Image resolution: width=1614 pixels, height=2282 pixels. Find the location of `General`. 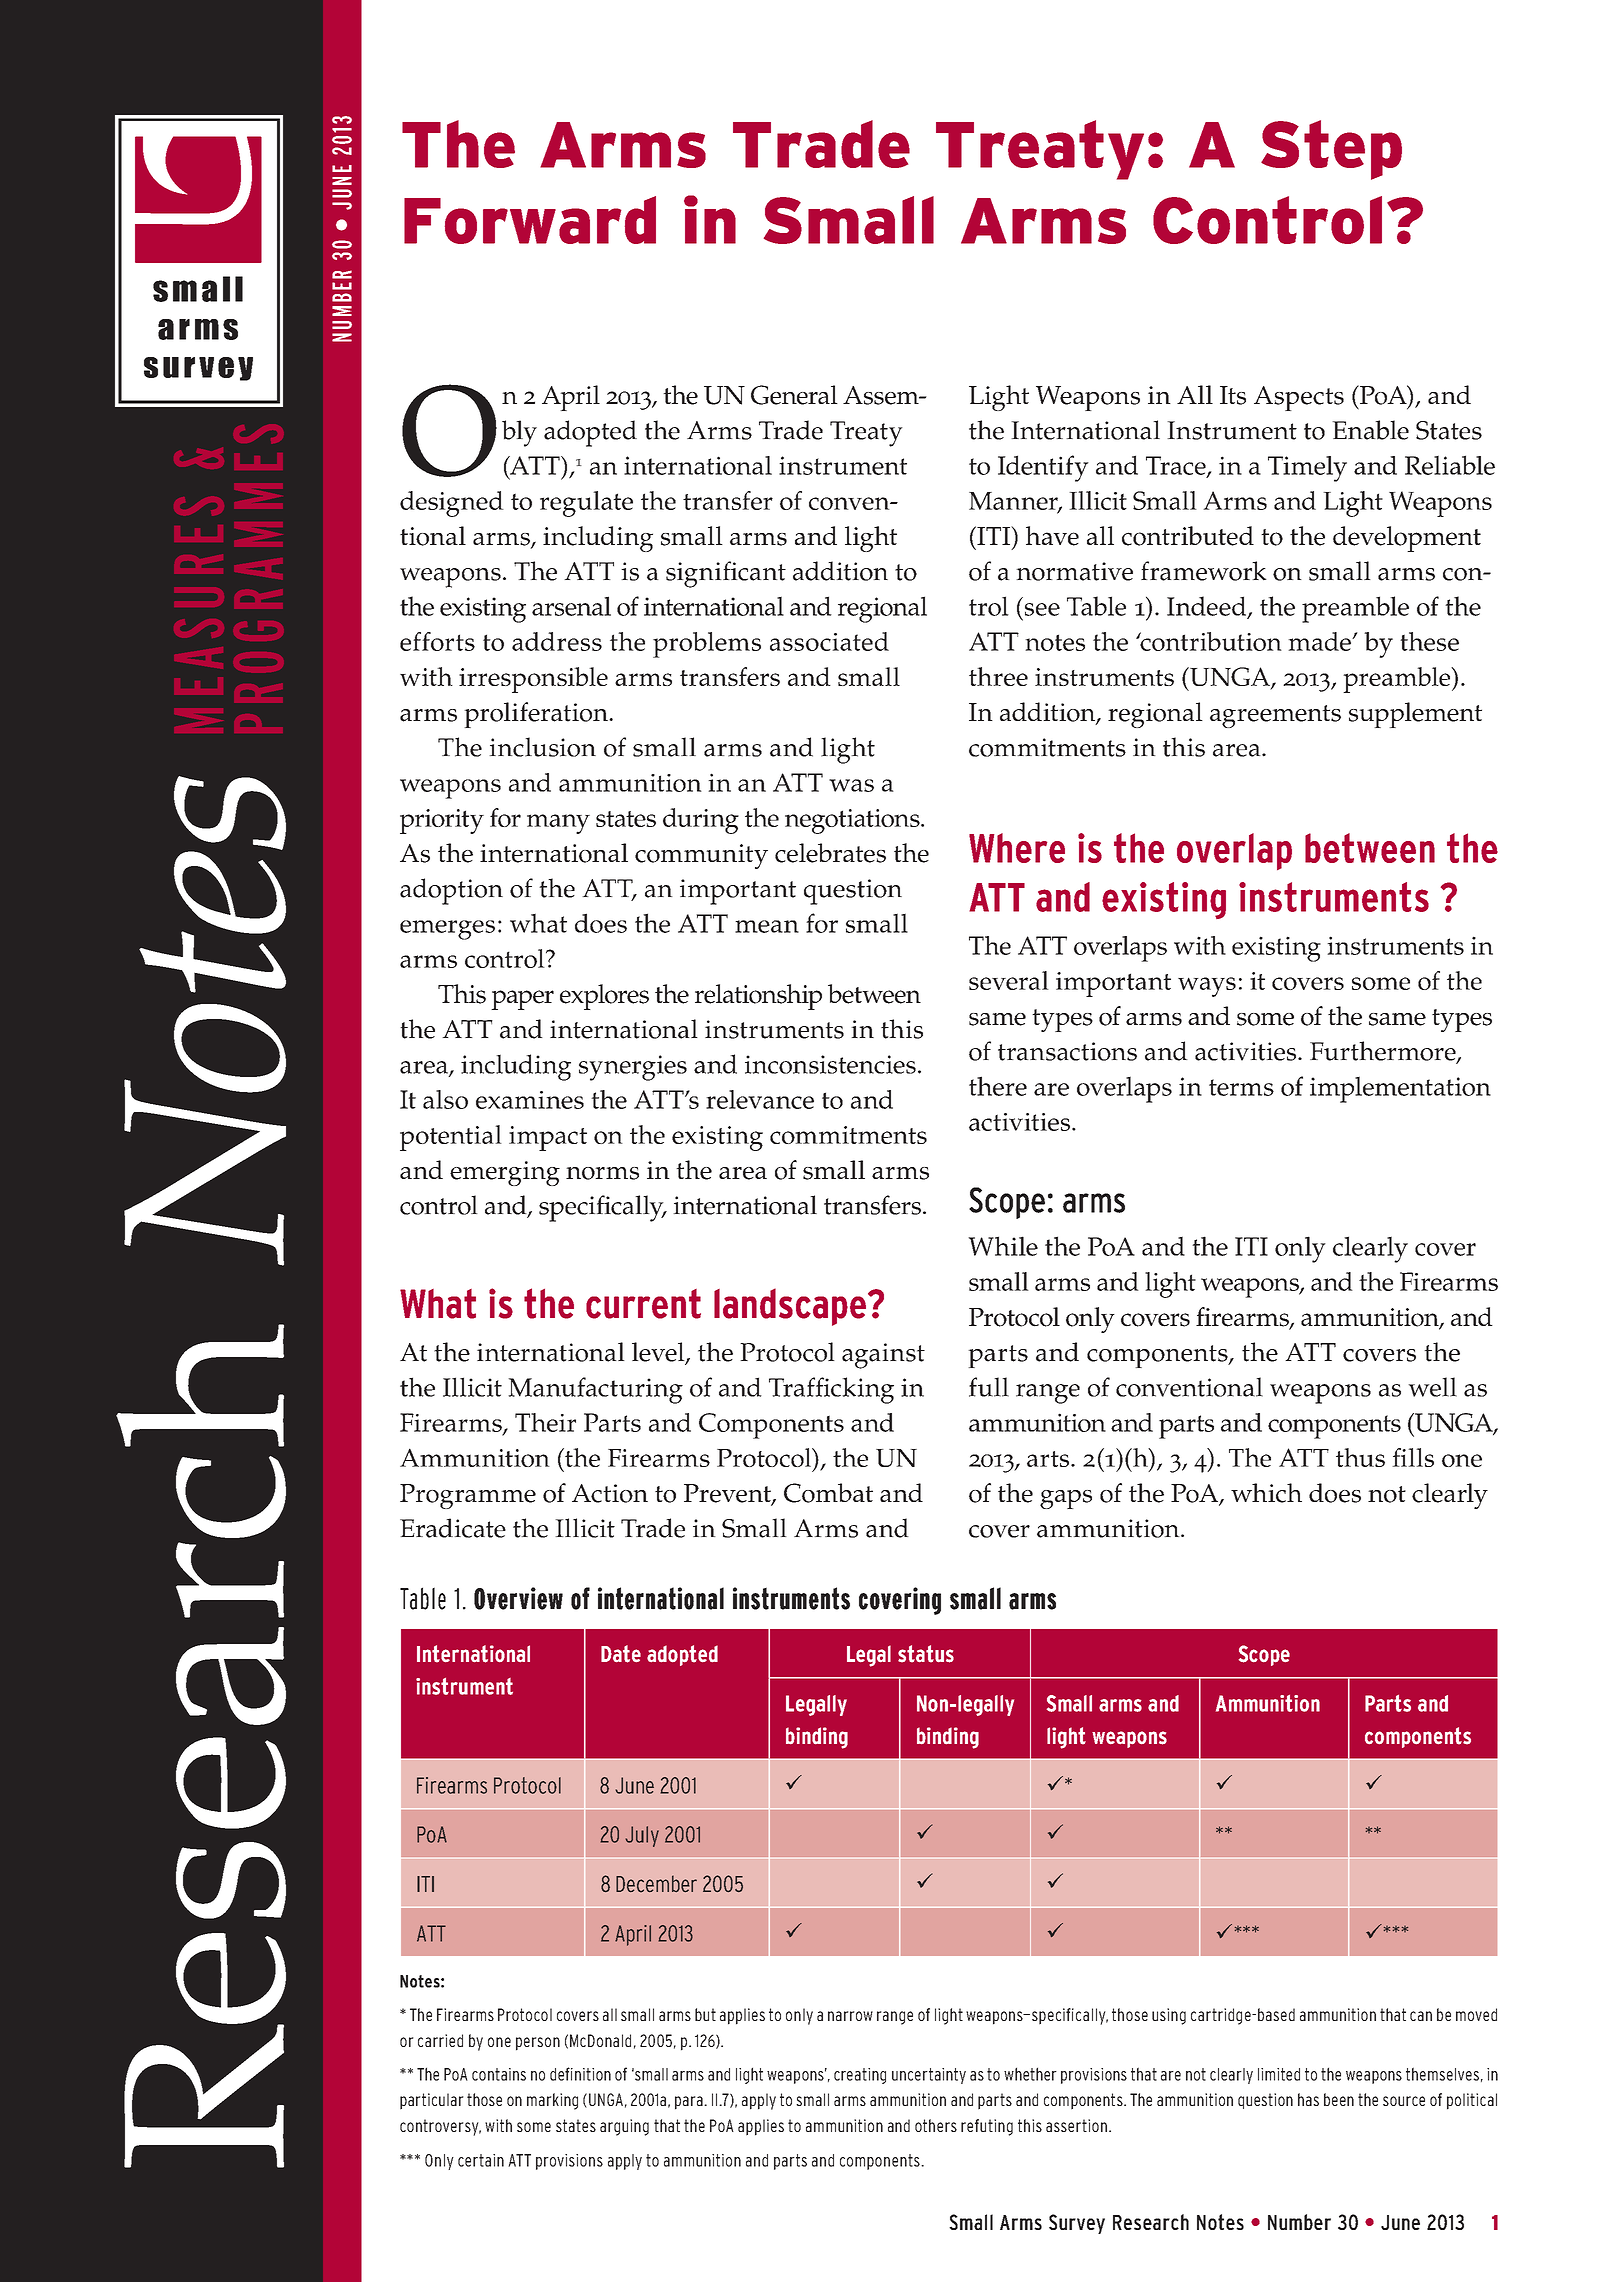

General is located at coordinates (794, 395).
